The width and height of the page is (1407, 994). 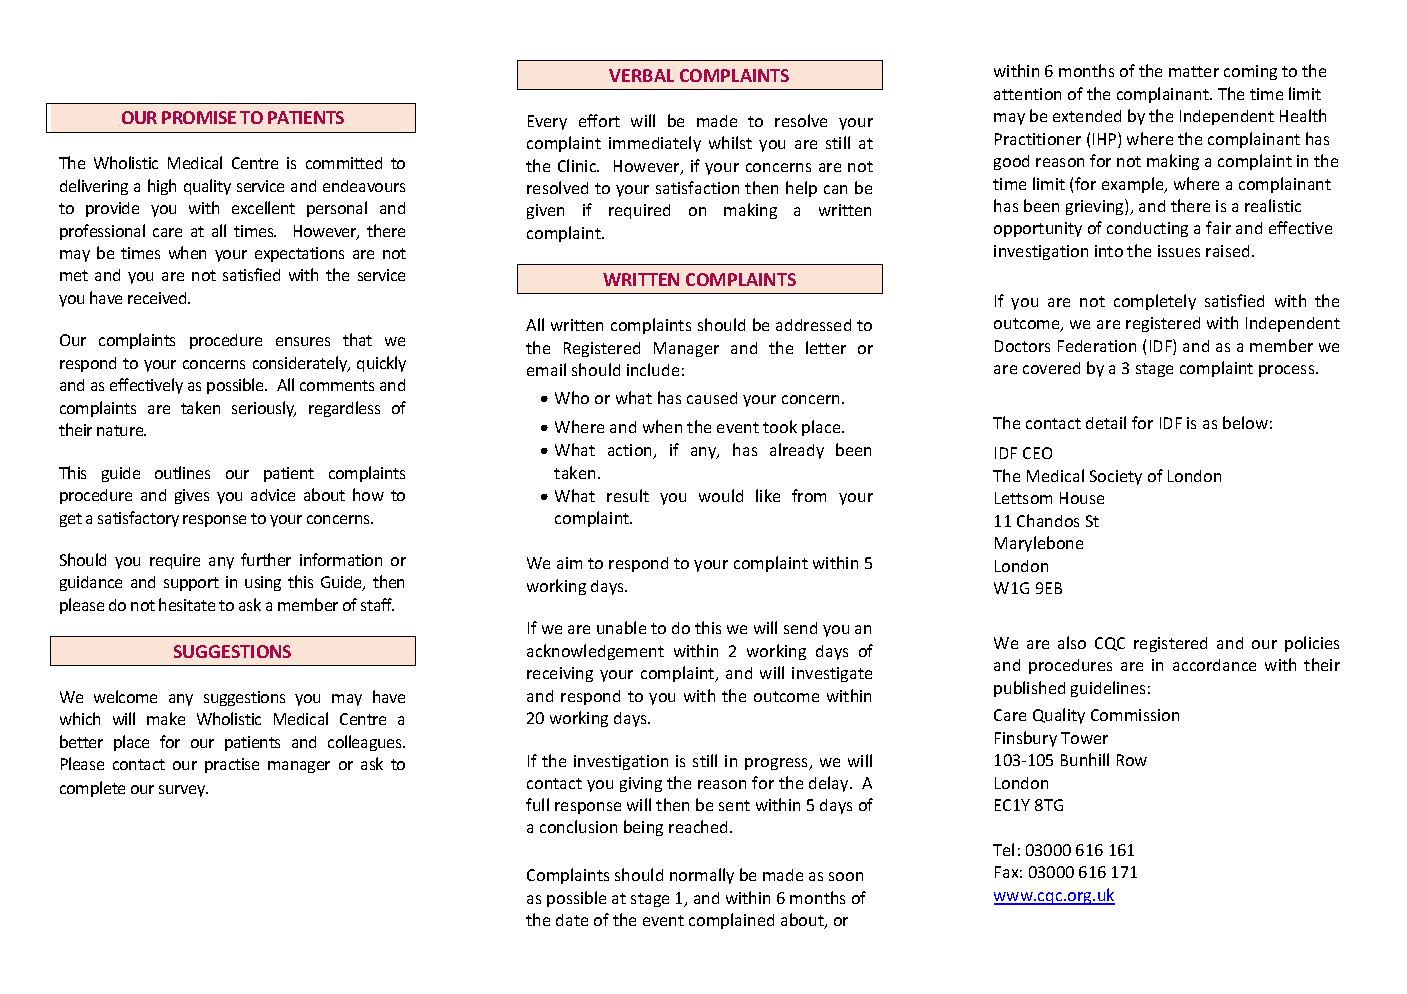 I want to click on normally, so click(x=702, y=876).
